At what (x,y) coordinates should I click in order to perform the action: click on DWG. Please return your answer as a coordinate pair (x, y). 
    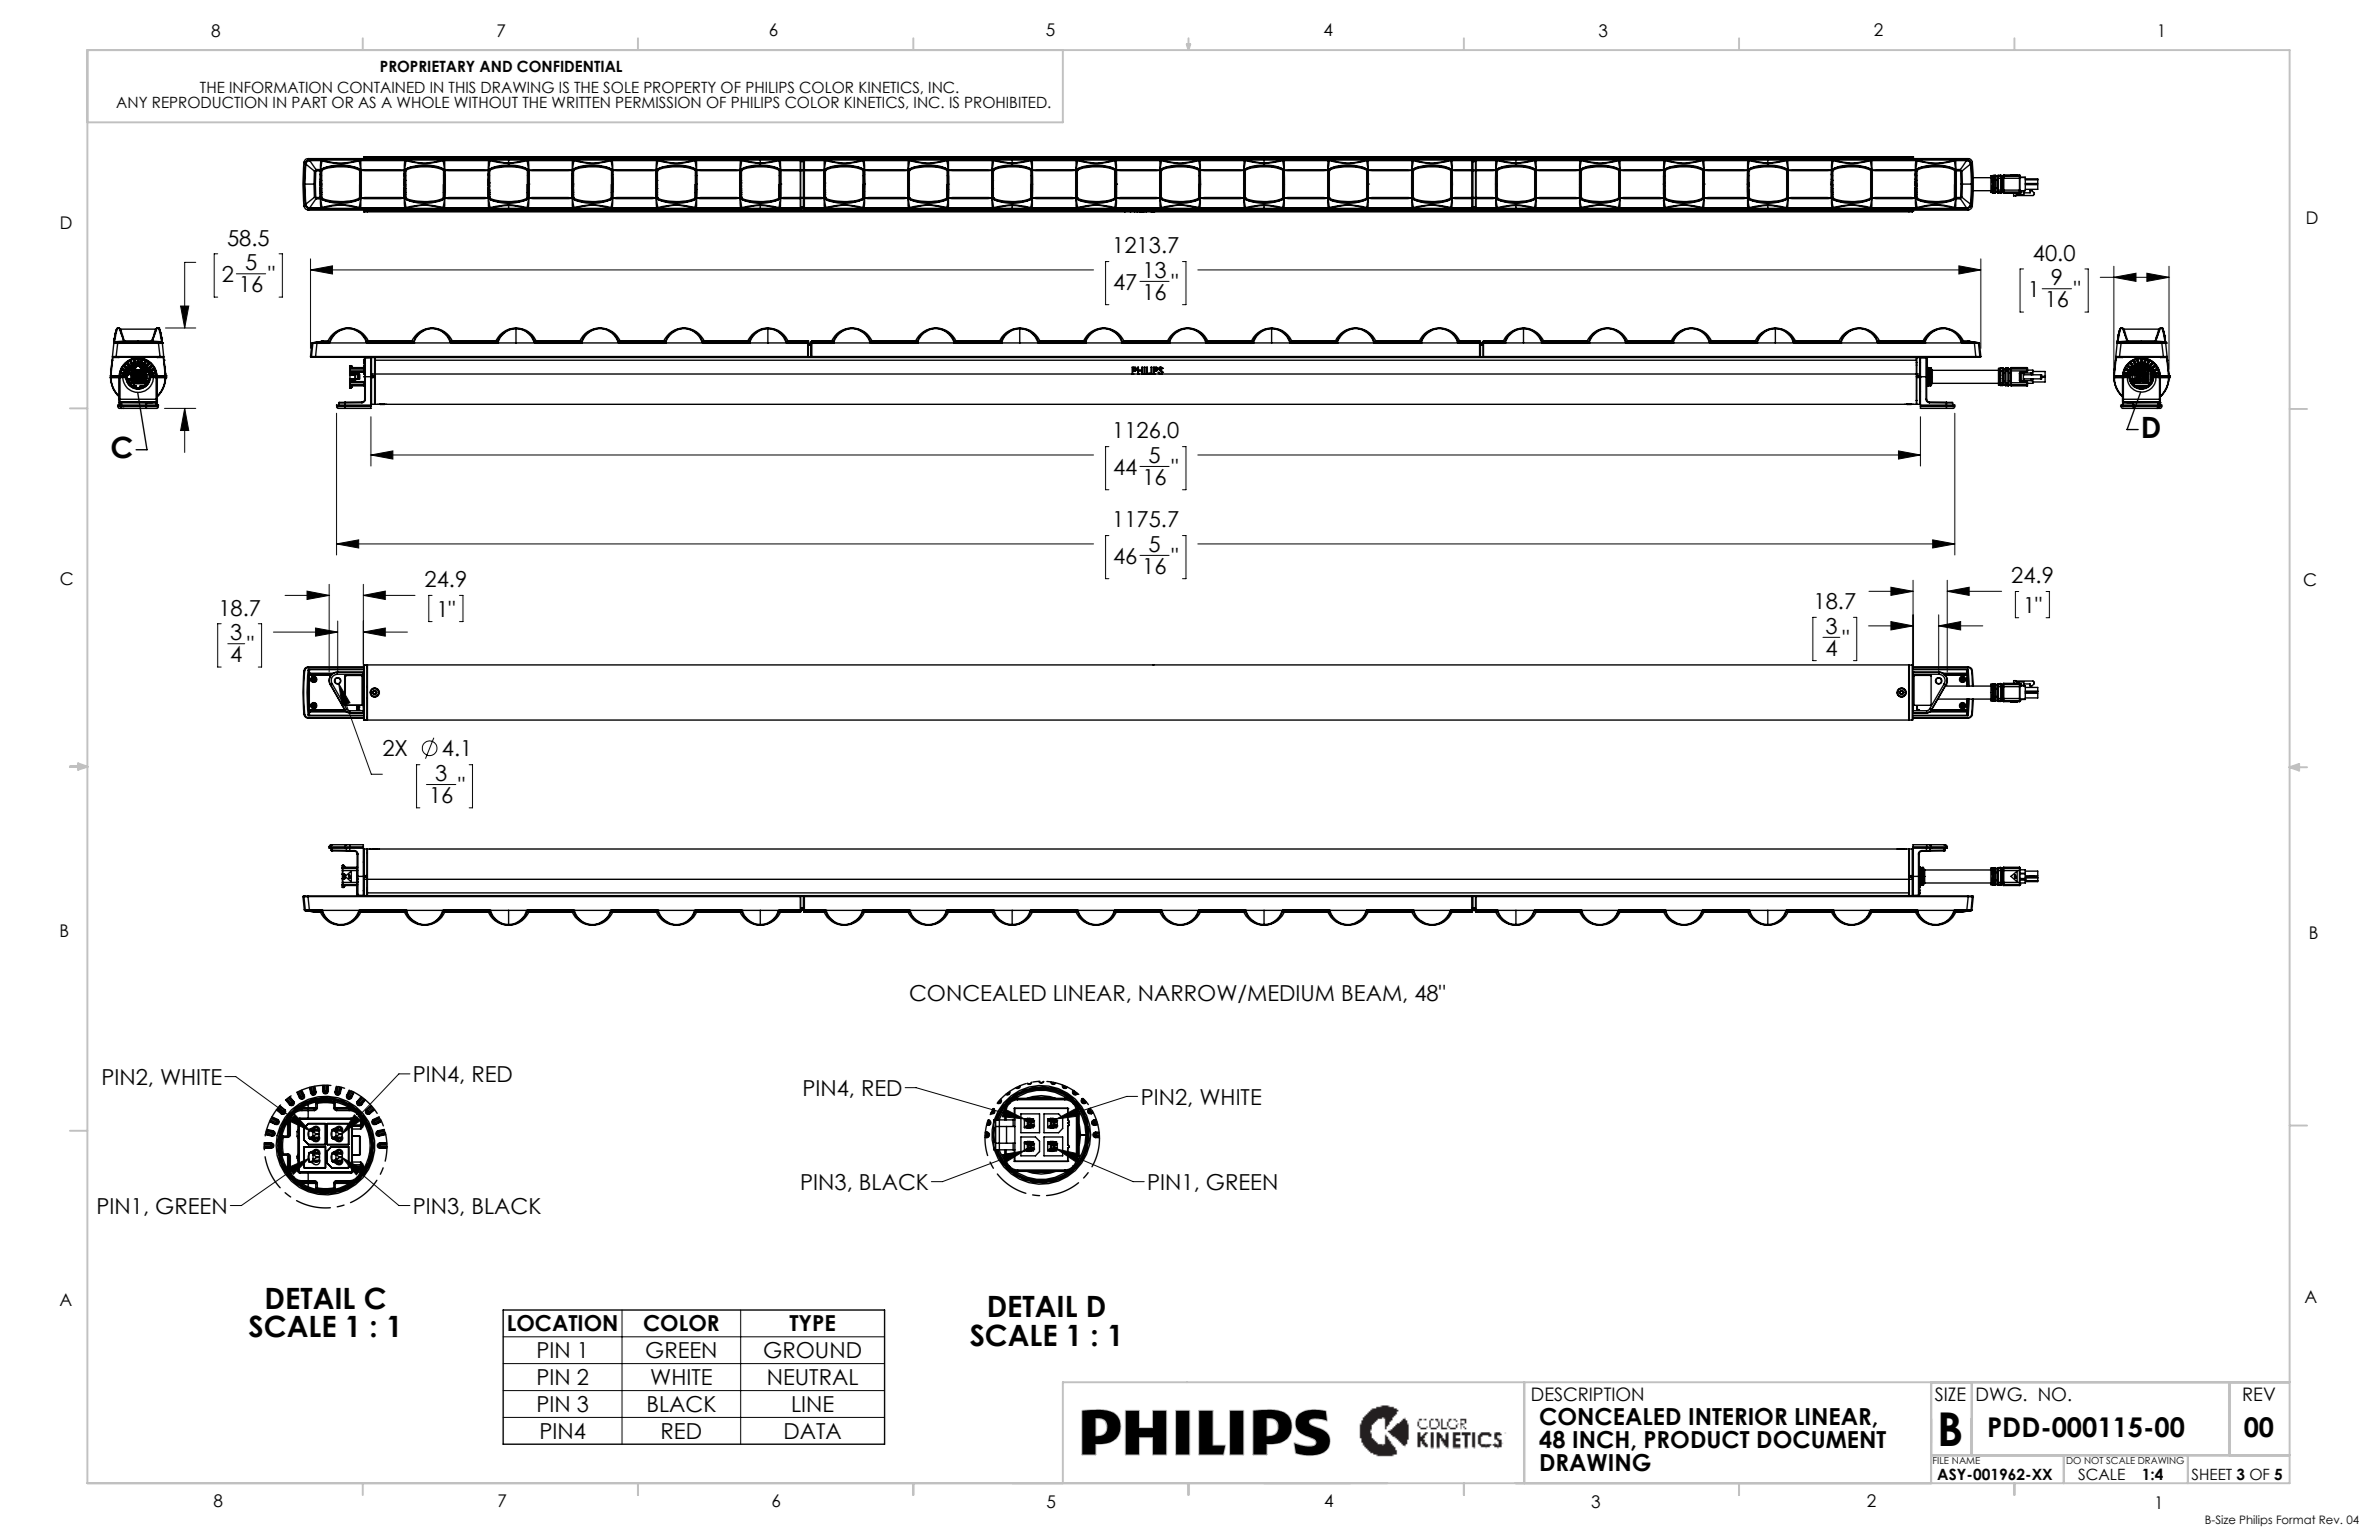
    Looking at the image, I should click on (1999, 1394).
